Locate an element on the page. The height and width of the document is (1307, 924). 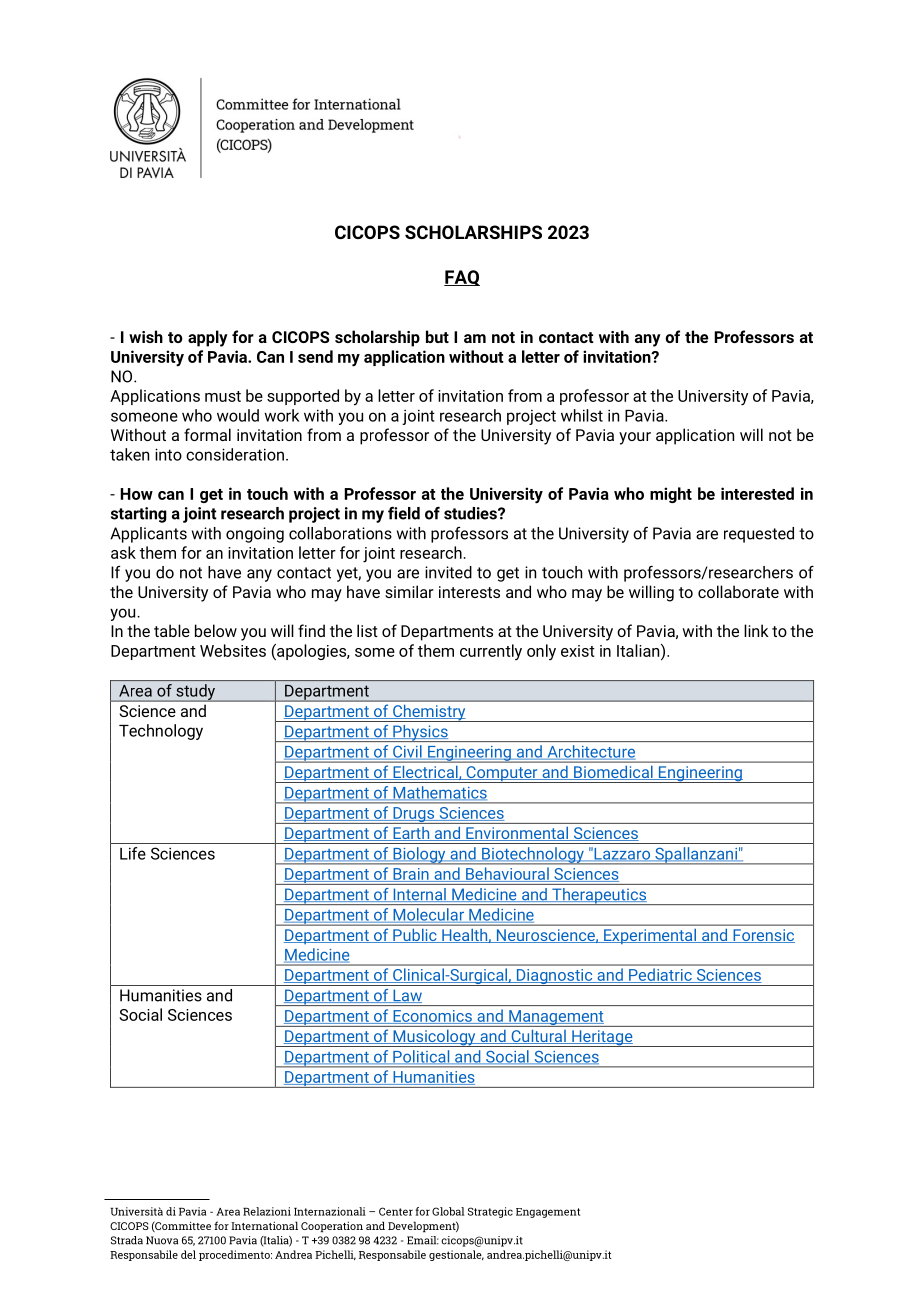
Global is located at coordinates (448, 1211).
